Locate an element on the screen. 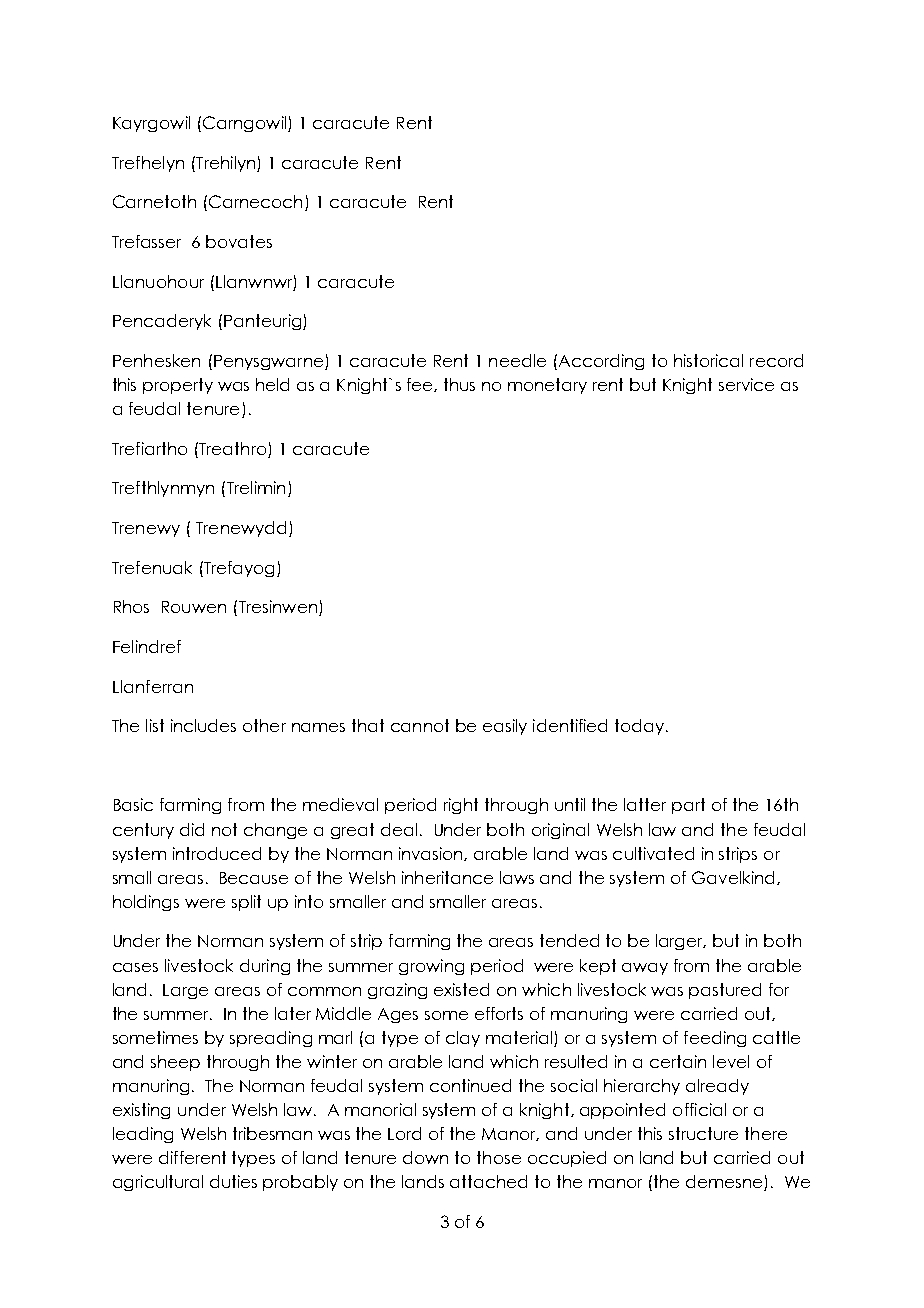 Image resolution: width=924 pixels, height=1308 pixels. duties is located at coordinates (233, 1181).
